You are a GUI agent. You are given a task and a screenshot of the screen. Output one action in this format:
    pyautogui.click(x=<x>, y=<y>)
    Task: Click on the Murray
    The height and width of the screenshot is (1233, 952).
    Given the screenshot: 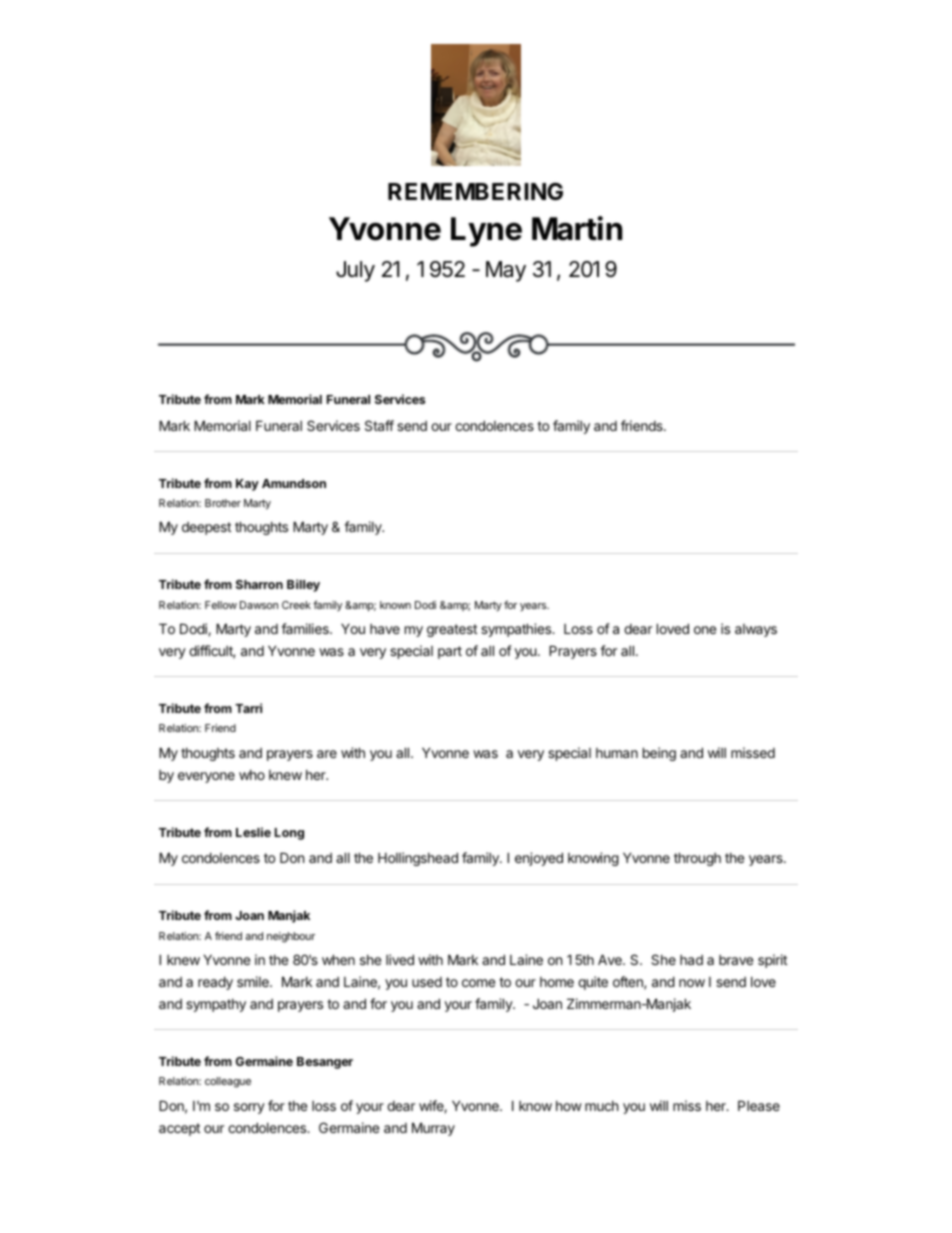 What is the action you would take?
    pyautogui.click(x=433, y=1129)
